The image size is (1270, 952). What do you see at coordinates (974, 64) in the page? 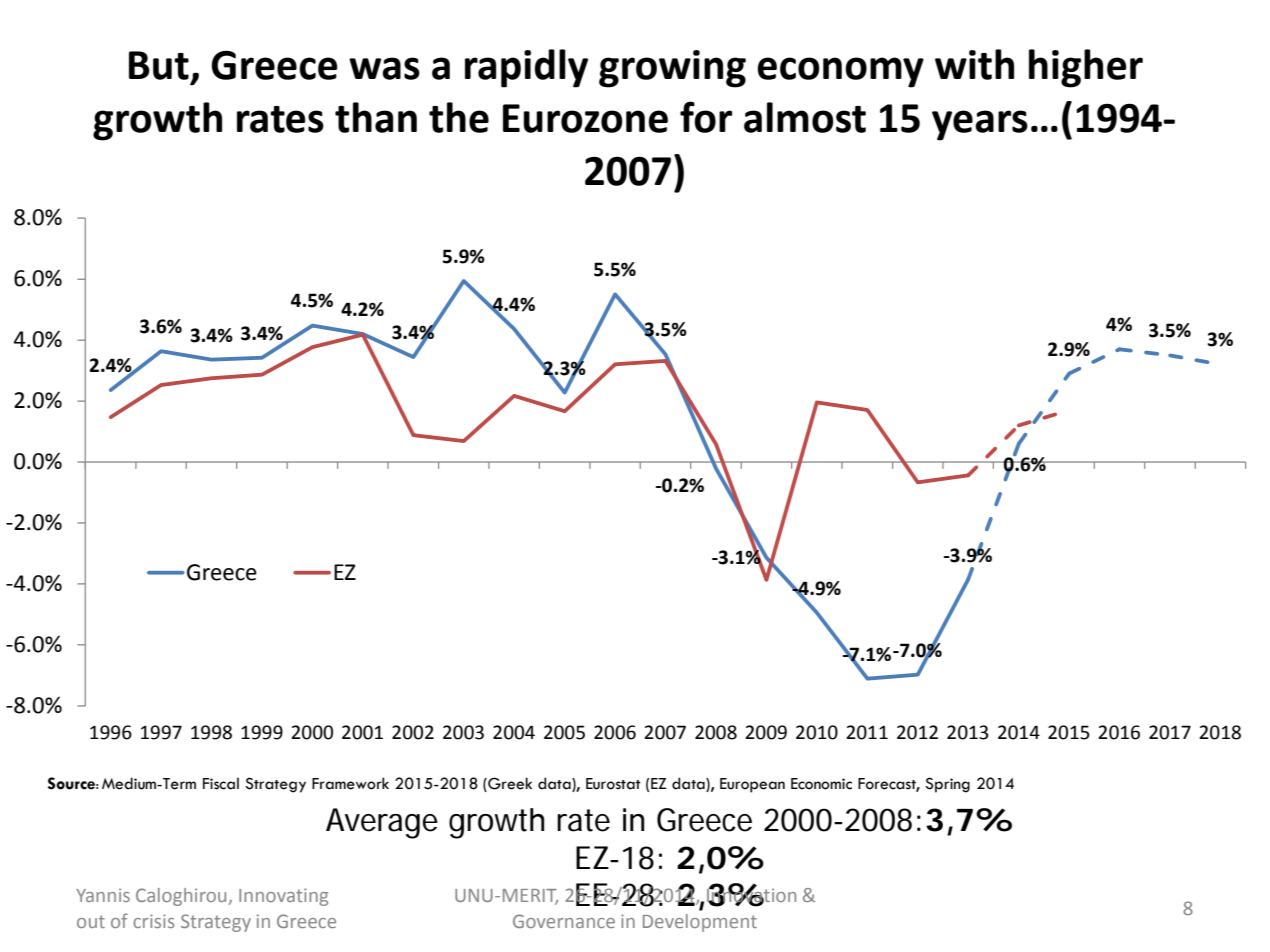
I see `with` at bounding box center [974, 64].
